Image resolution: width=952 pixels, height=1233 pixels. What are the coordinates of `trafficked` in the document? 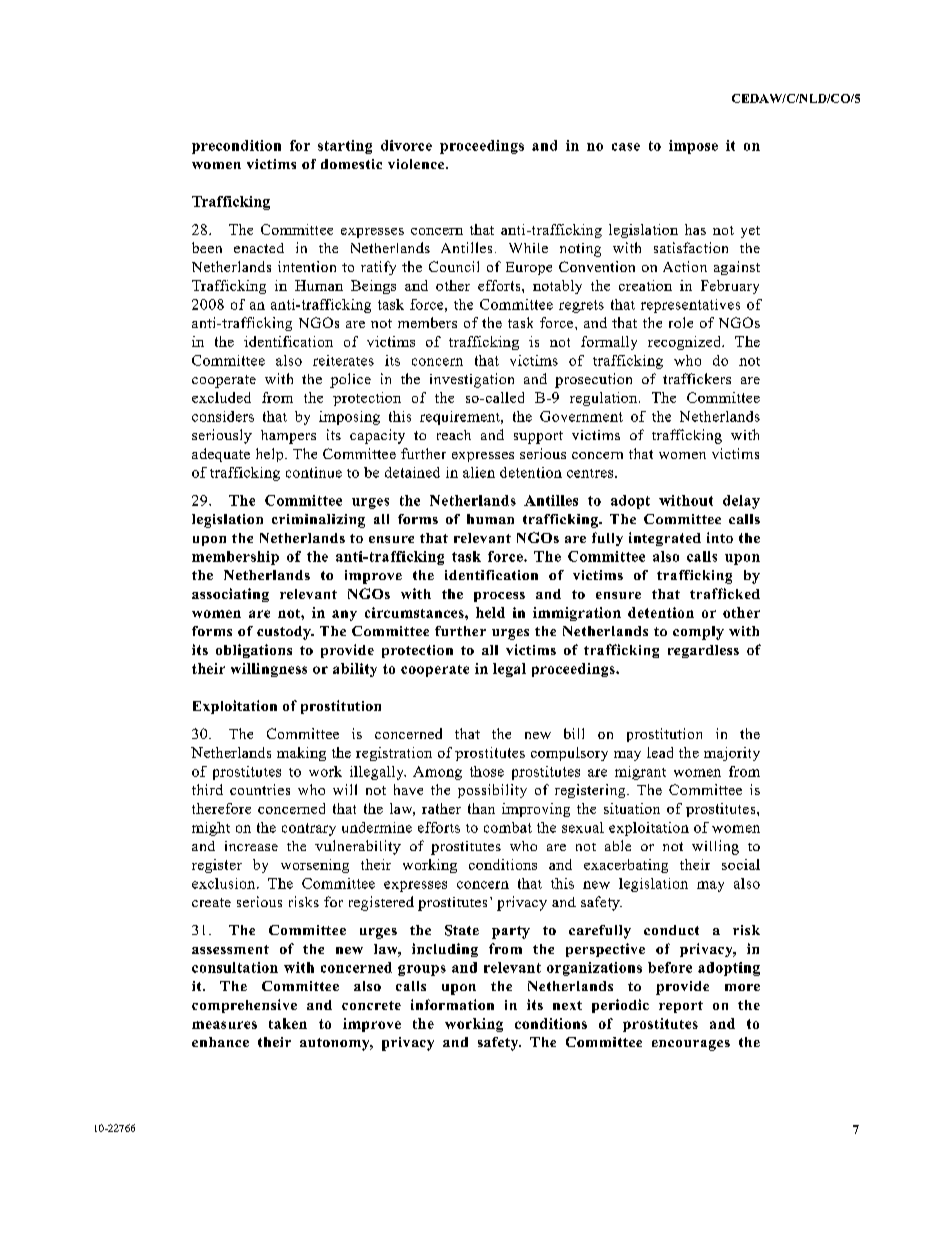 It's located at (725, 593).
